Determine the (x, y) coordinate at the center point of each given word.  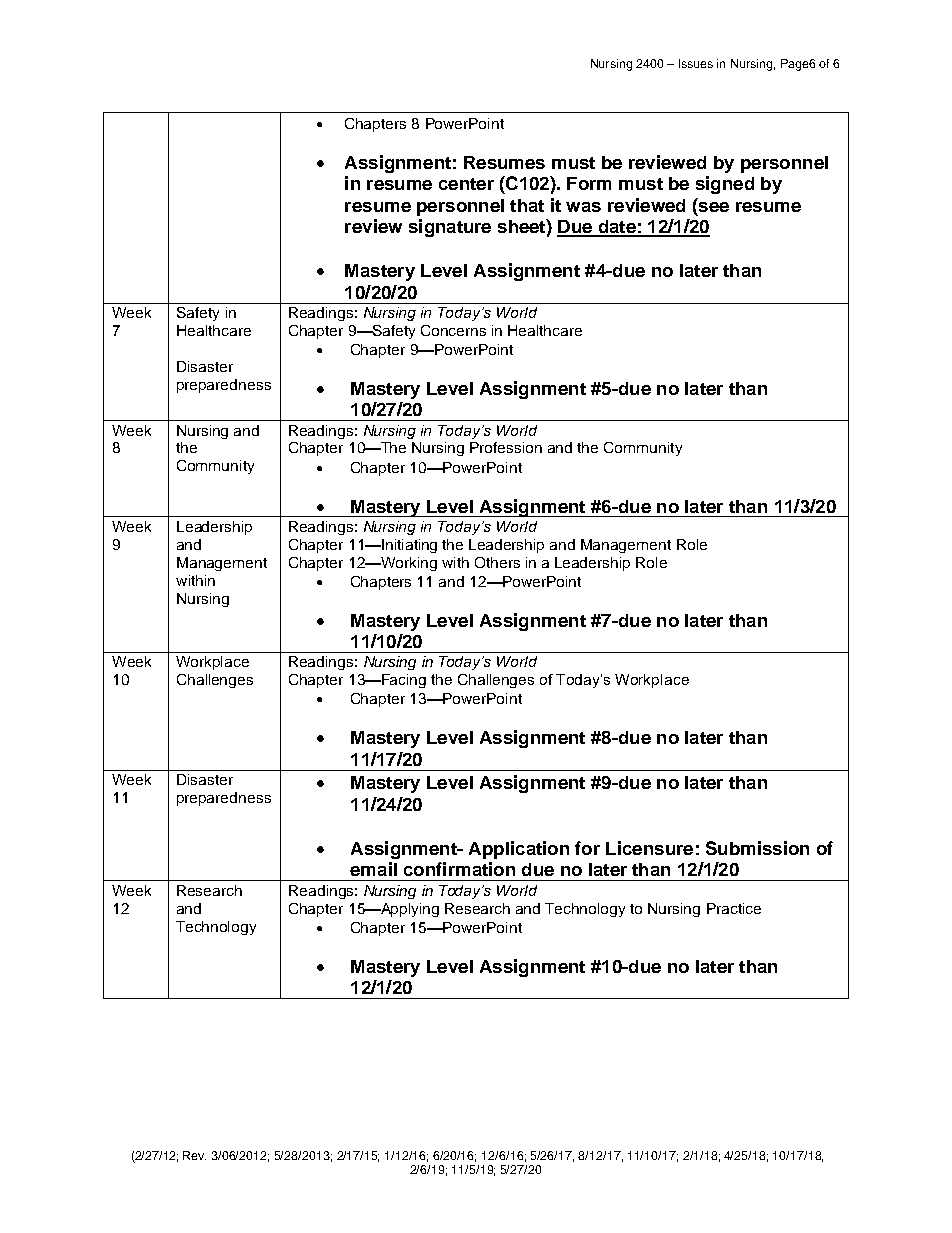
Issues (696, 63)
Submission (757, 848)
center (466, 184)
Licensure (649, 848)
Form (589, 183)
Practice (734, 908)
